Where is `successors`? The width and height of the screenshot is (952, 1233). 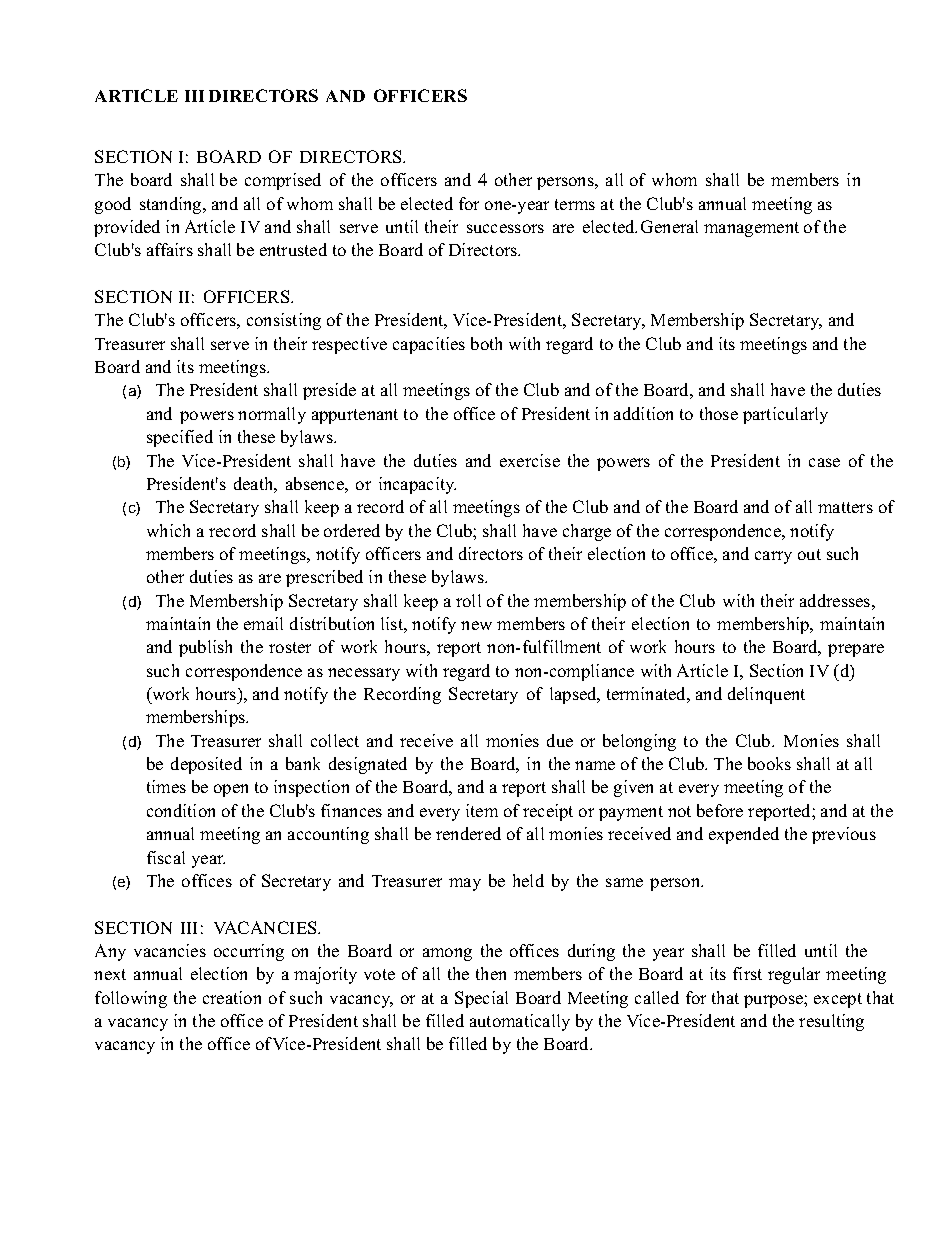
successors is located at coordinates (505, 228).
